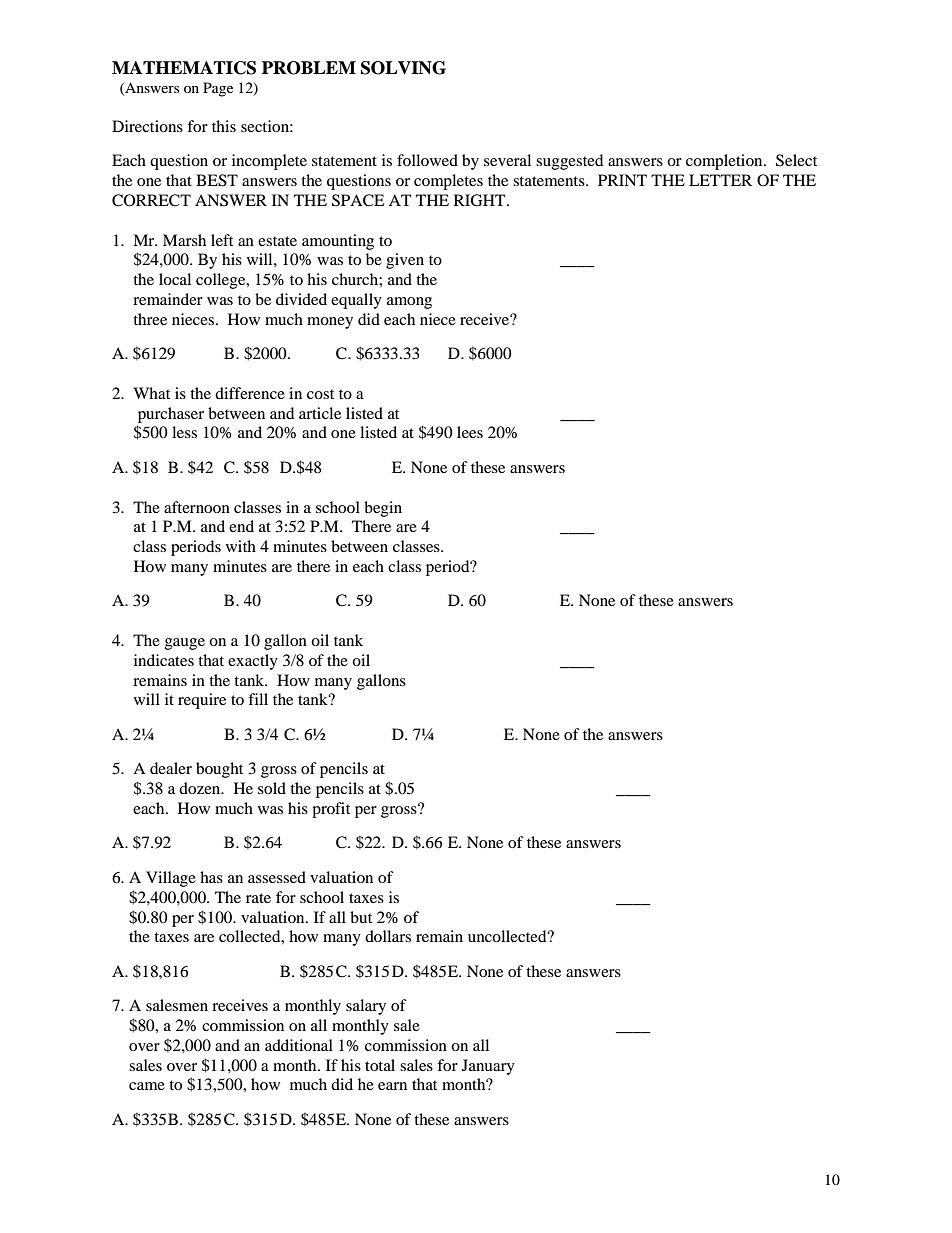 The width and height of the page is (952, 1233). What do you see at coordinates (299, 1045) in the page?
I see `additional` at bounding box center [299, 1045].
